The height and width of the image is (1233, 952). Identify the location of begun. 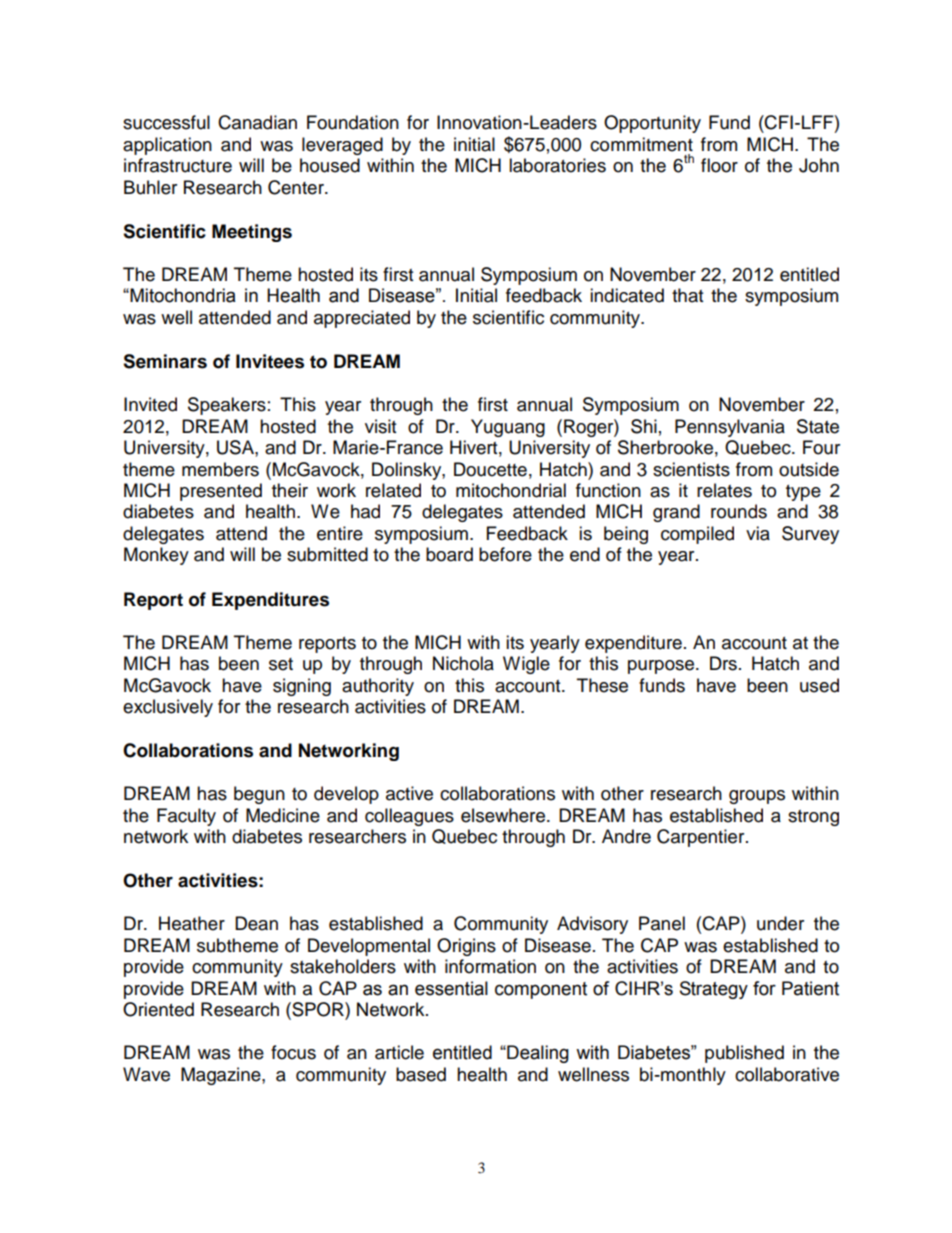
(259, 795).
